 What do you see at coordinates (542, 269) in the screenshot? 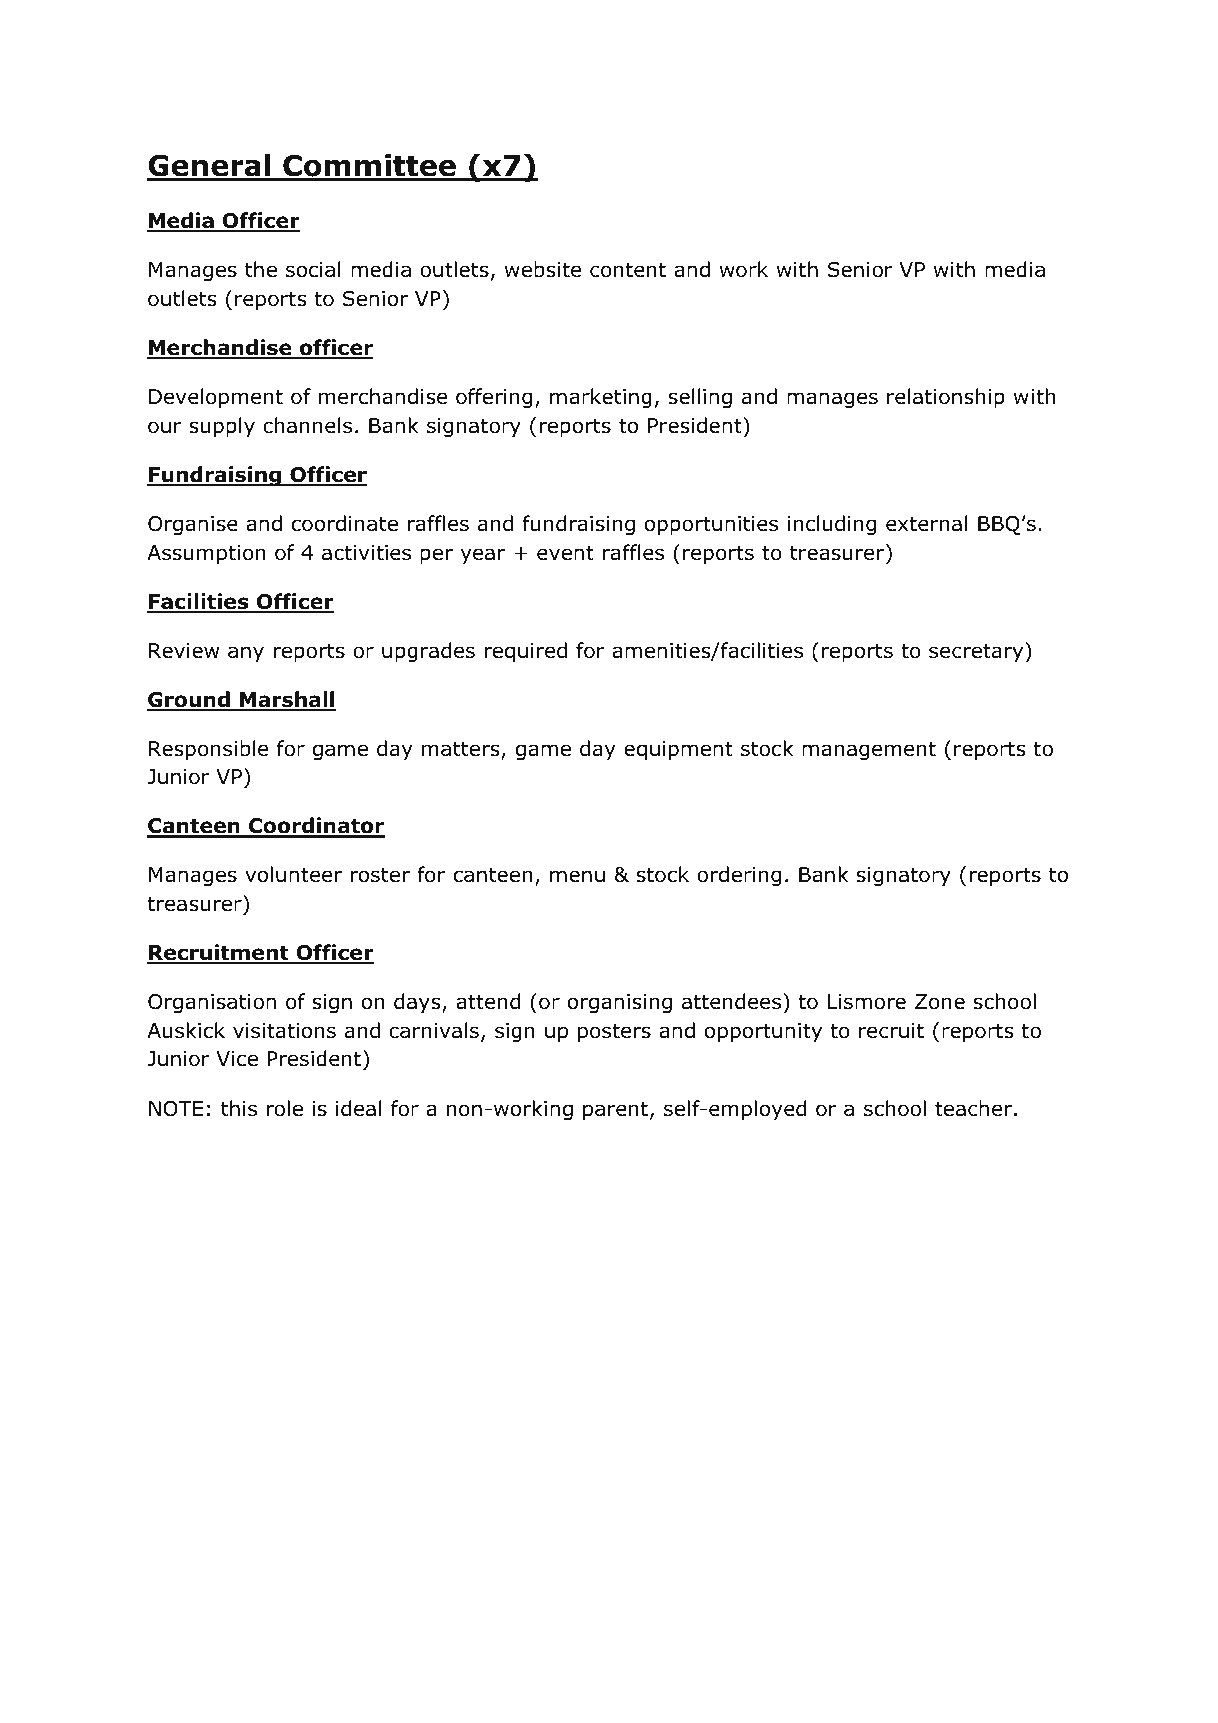
I see `website` at bounding box center [542, 269].
